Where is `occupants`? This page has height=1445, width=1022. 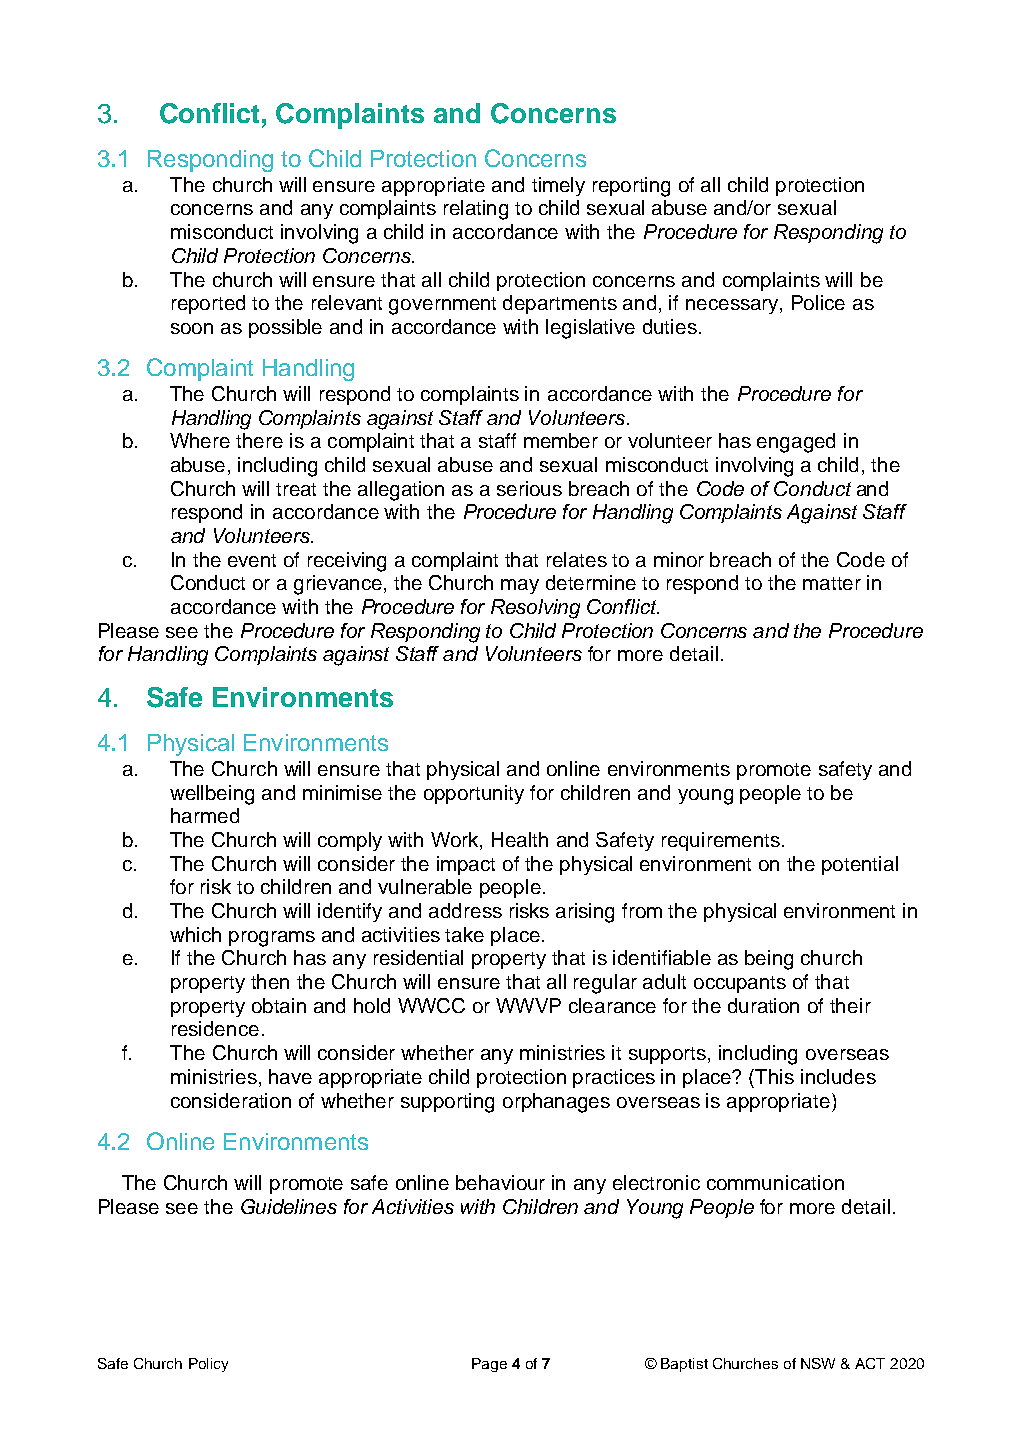
occupants is located at coordinates (740, 984).
